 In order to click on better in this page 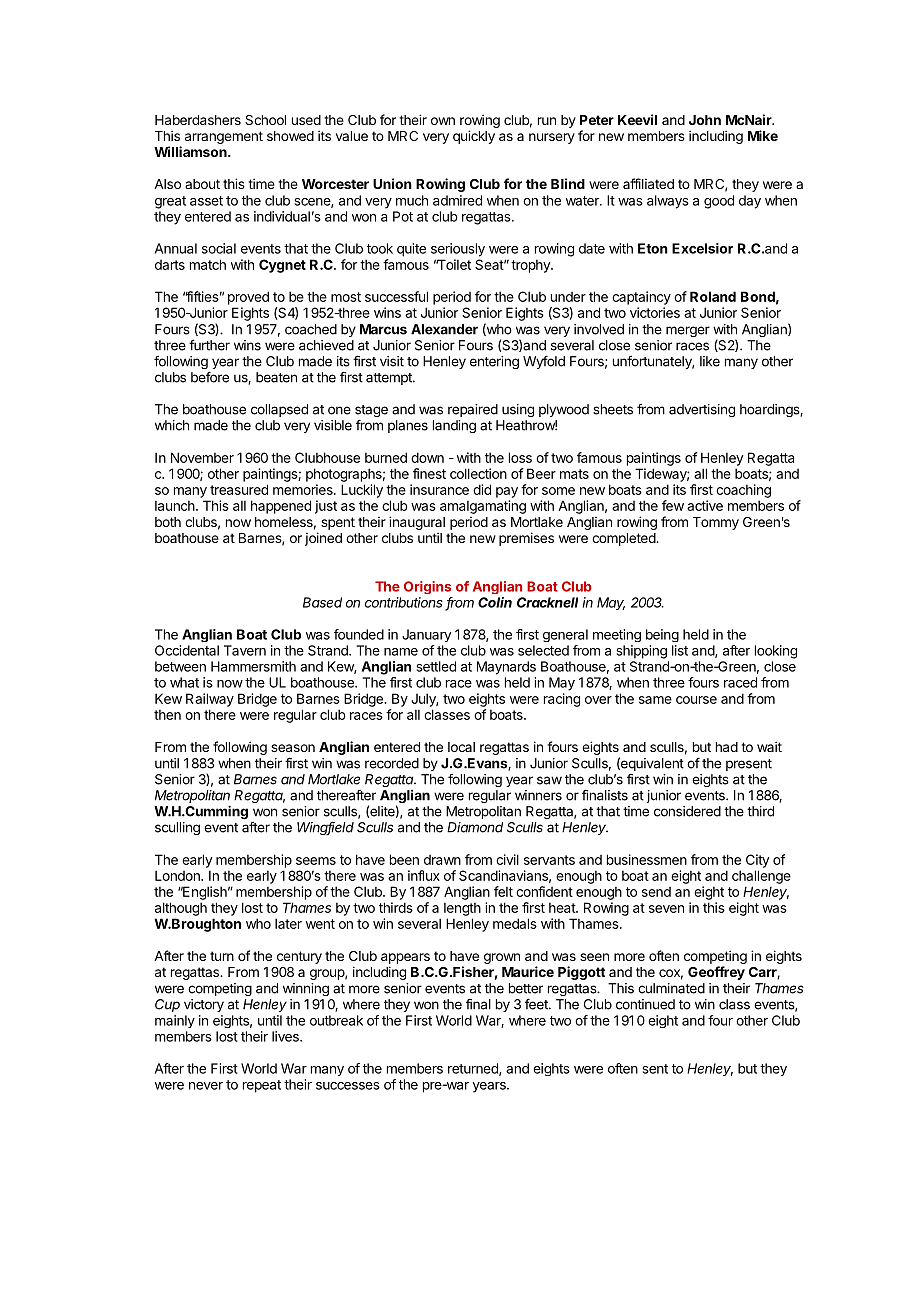, I will do `click(526, 988)`.
